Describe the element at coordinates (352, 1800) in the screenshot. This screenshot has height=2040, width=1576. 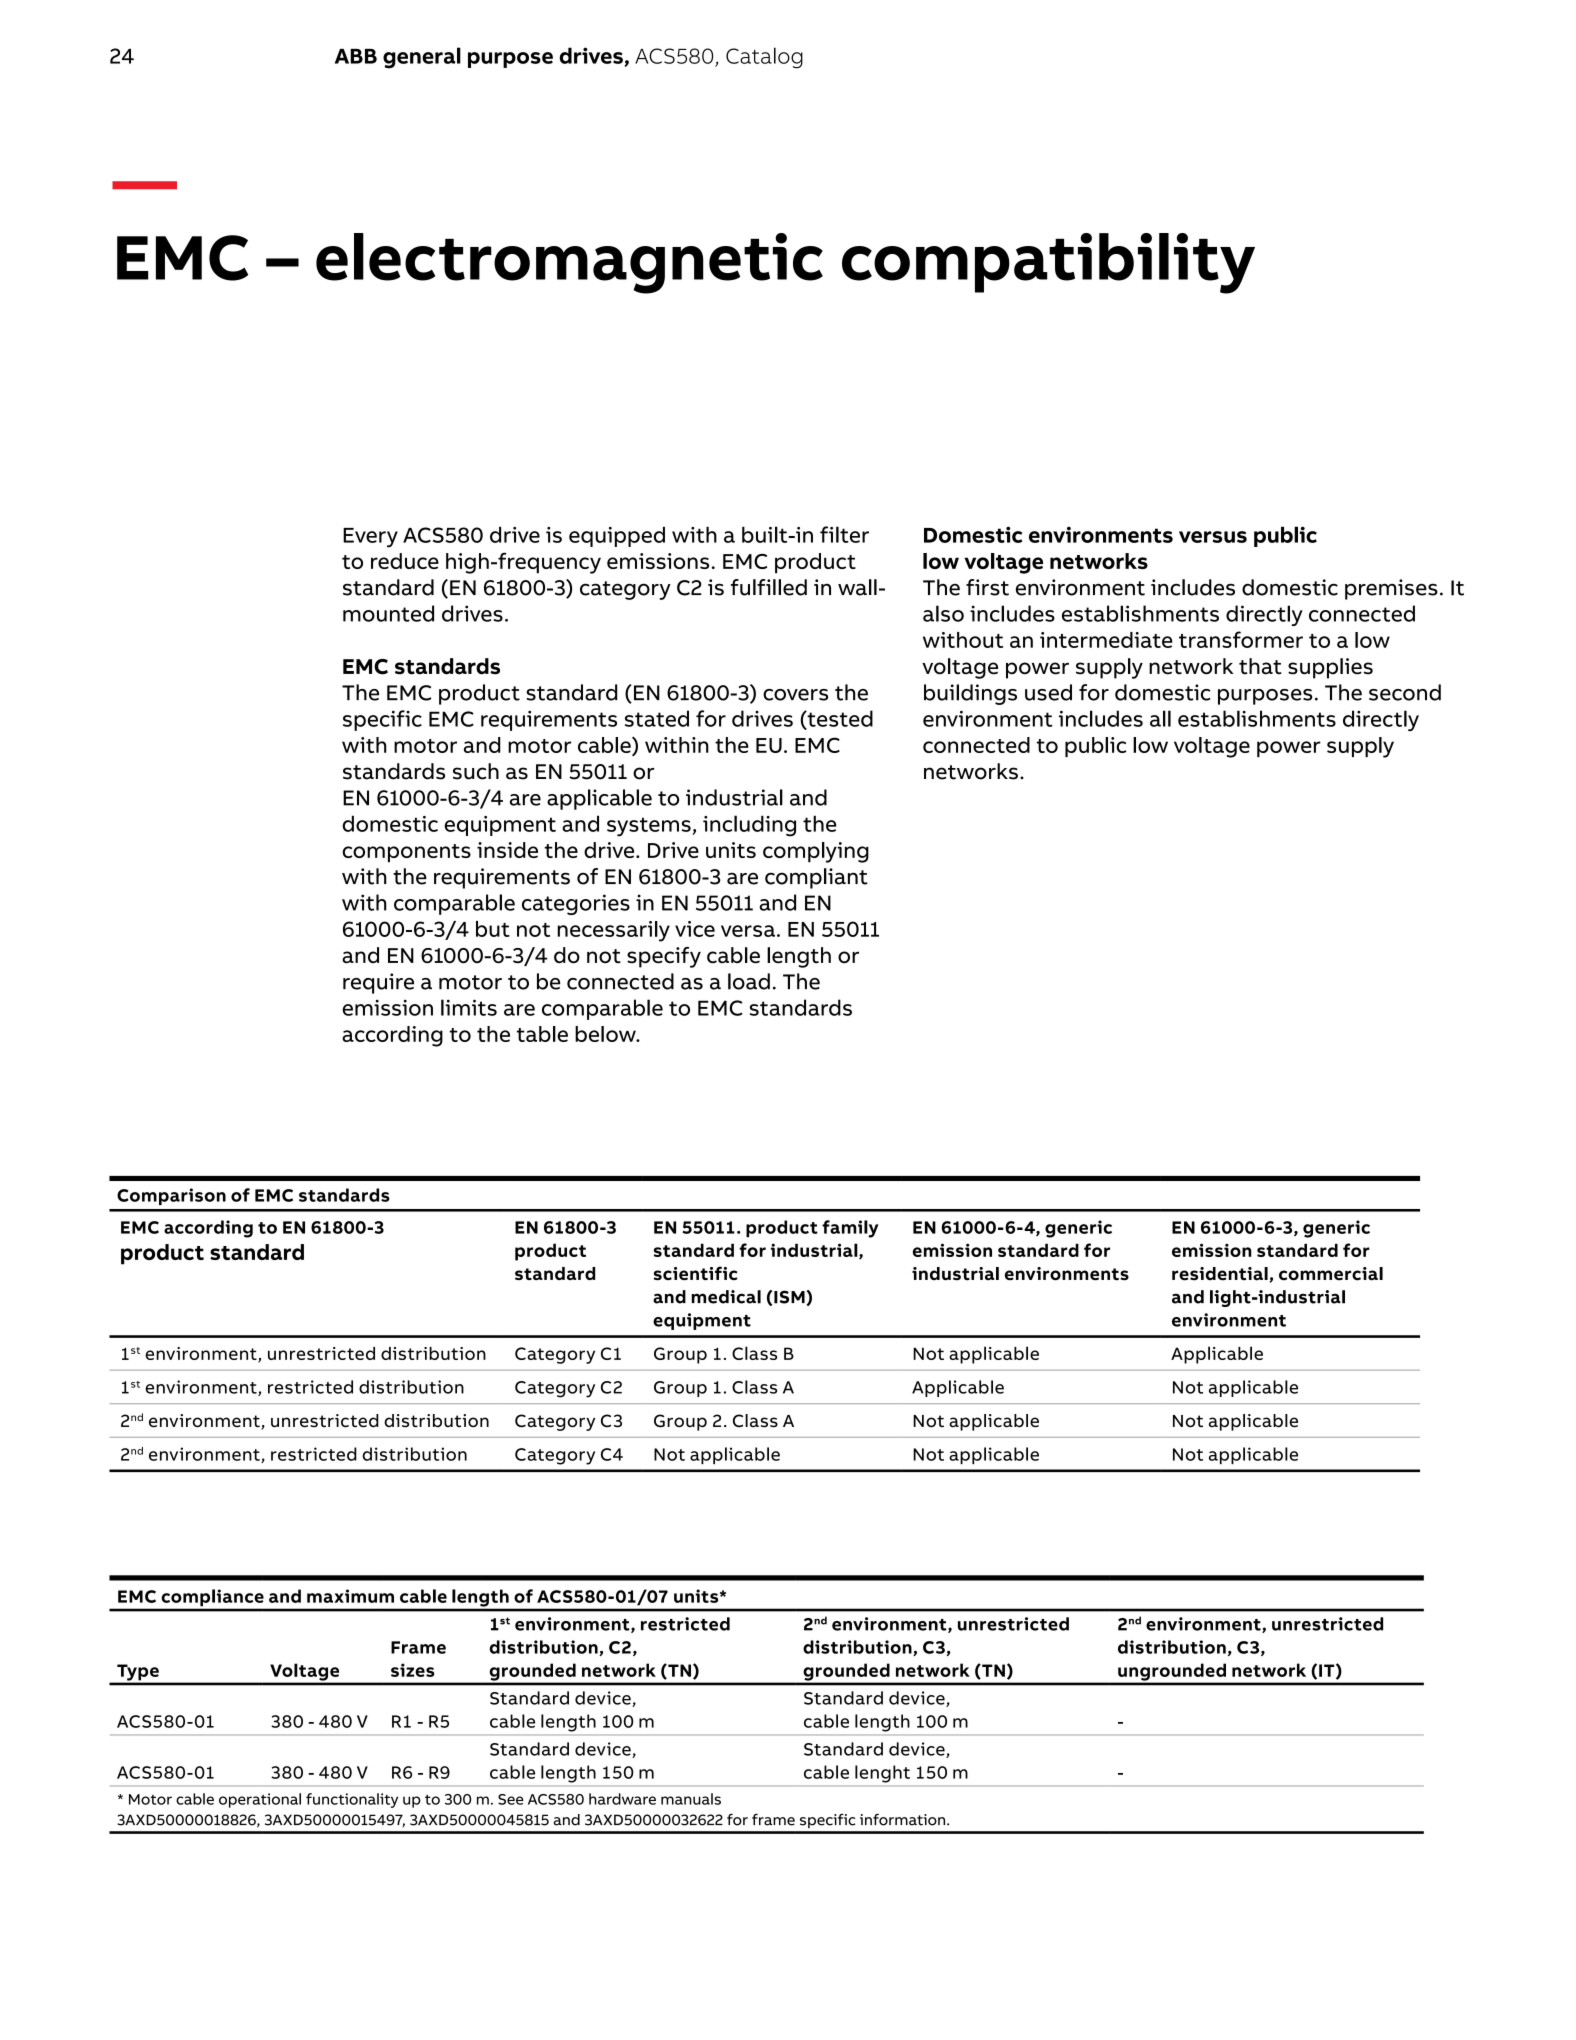
I see `functionality` at that location.
